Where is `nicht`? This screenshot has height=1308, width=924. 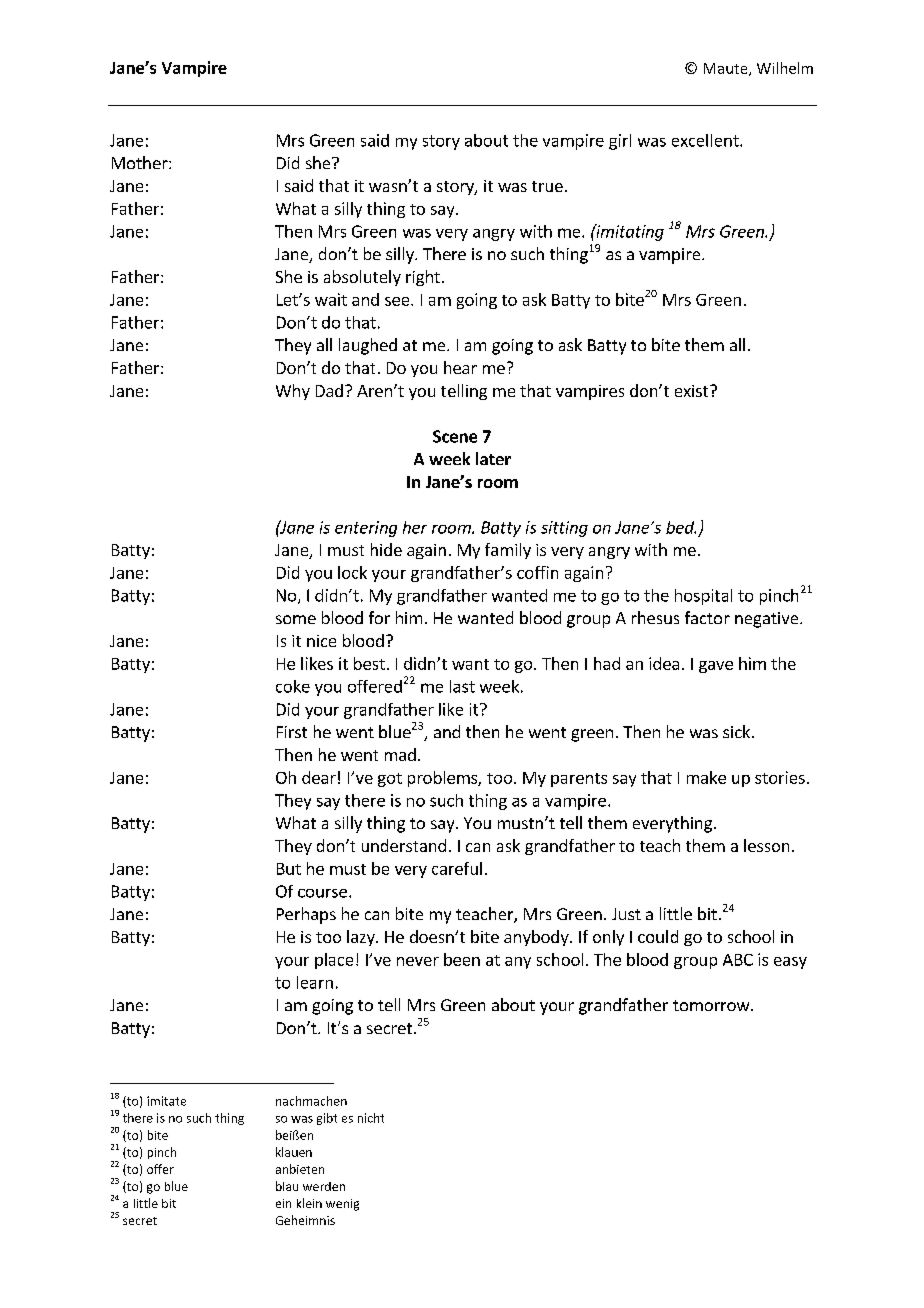 nicht is located at coordinates (371, 1118).
